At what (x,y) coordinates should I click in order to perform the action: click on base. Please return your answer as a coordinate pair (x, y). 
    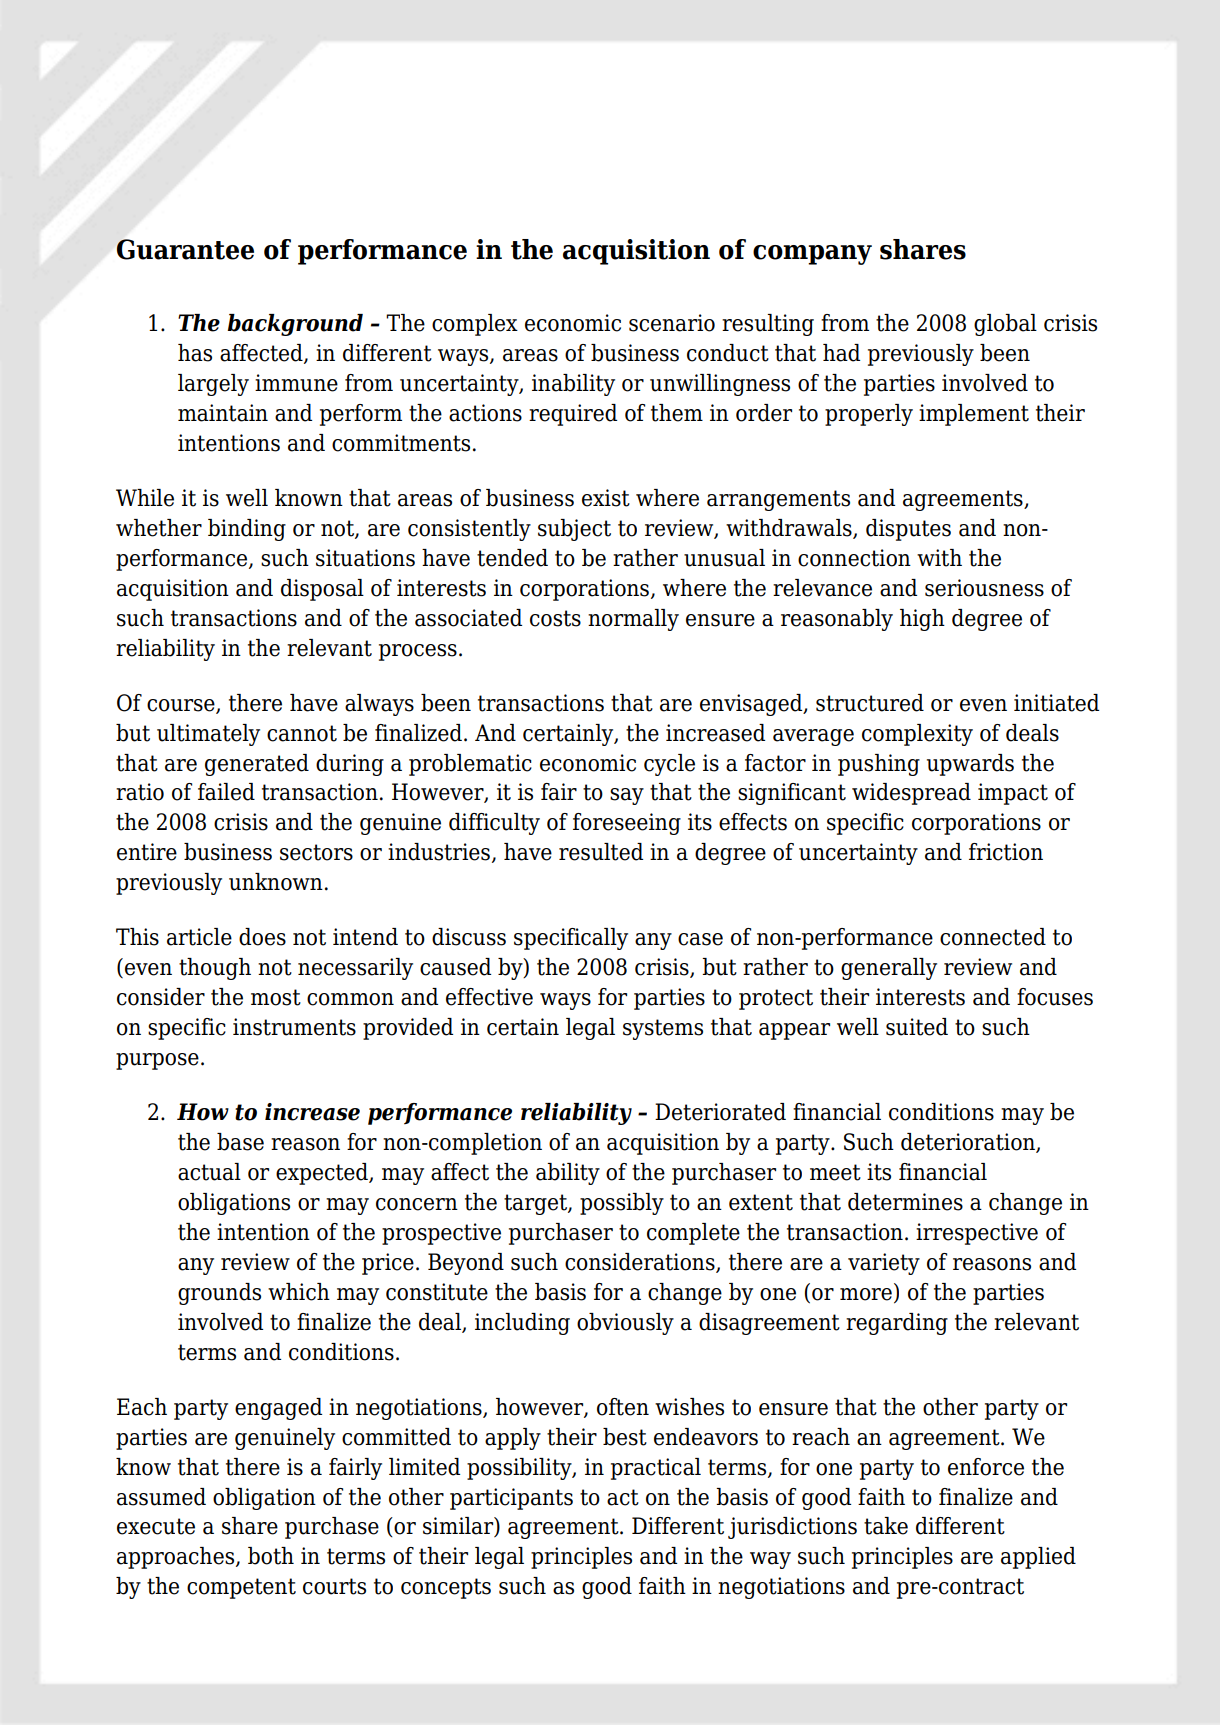
    Looking at the image, I should click on (240, 1142).
